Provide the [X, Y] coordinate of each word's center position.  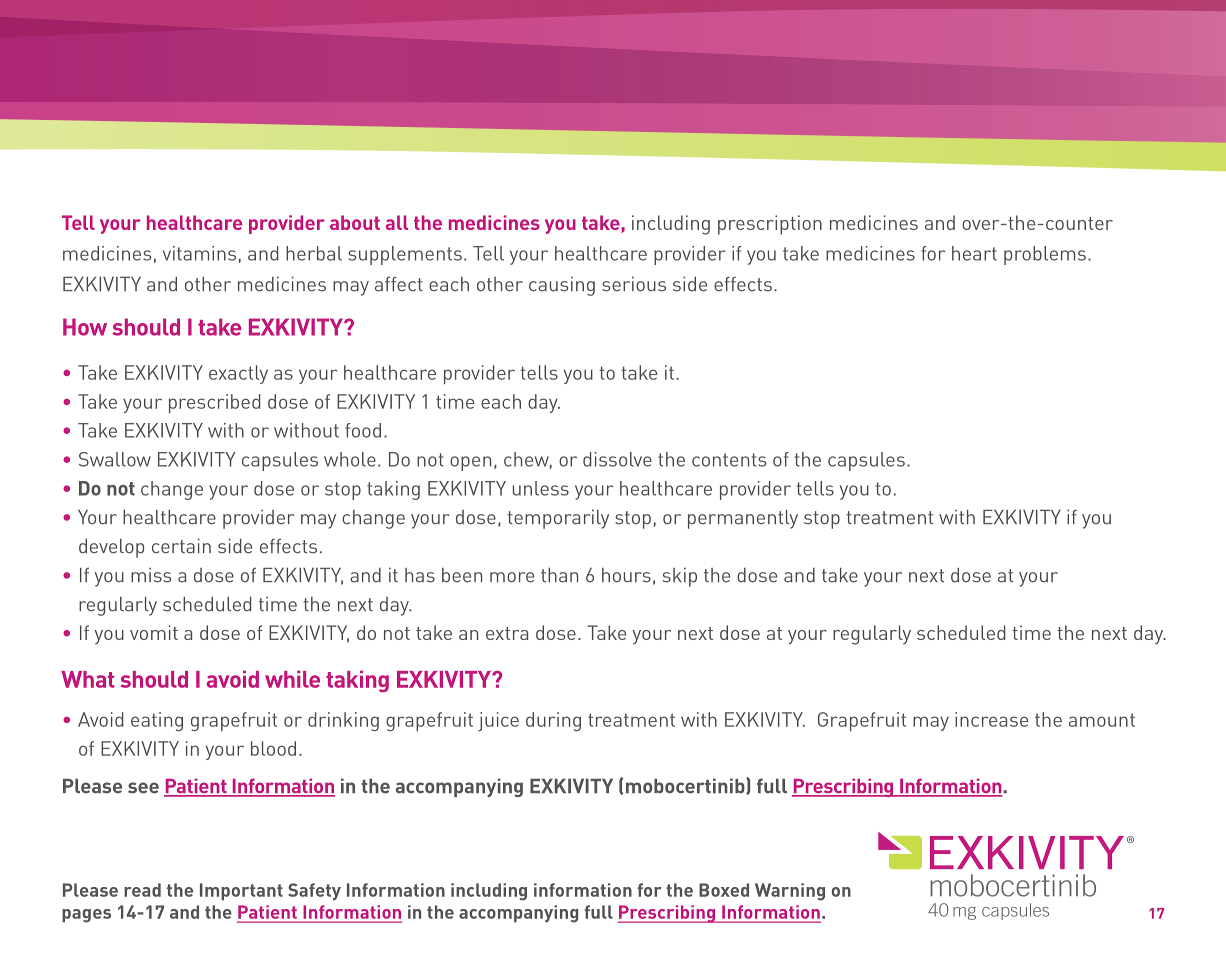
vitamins [199, 253]
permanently [743, 519]
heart [974, 253]
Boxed [724, 890]
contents [729, 460]
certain [181, 546]
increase [991, 719]
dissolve [617, 459]
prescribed [215, 403]
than [559, 575]
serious [634, 284]
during [553, 722]
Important [241, 892]
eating [157, 722]
